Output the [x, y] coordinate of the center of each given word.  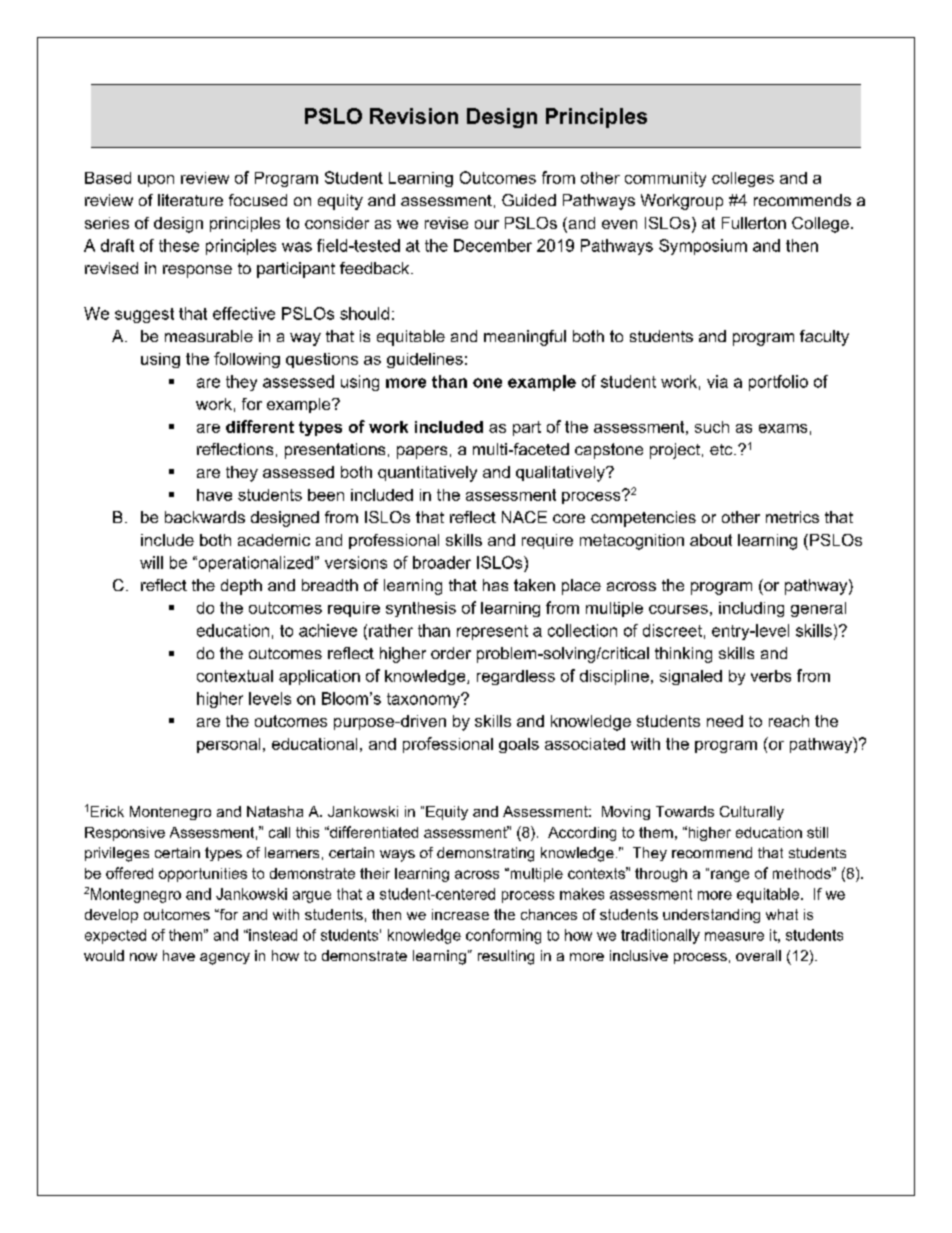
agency [225, 959]
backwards [205, 517]
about [711, 540]
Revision [414, 116]
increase [460, 914]
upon [156, 181]
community [665, 179]
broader [442, 562]
